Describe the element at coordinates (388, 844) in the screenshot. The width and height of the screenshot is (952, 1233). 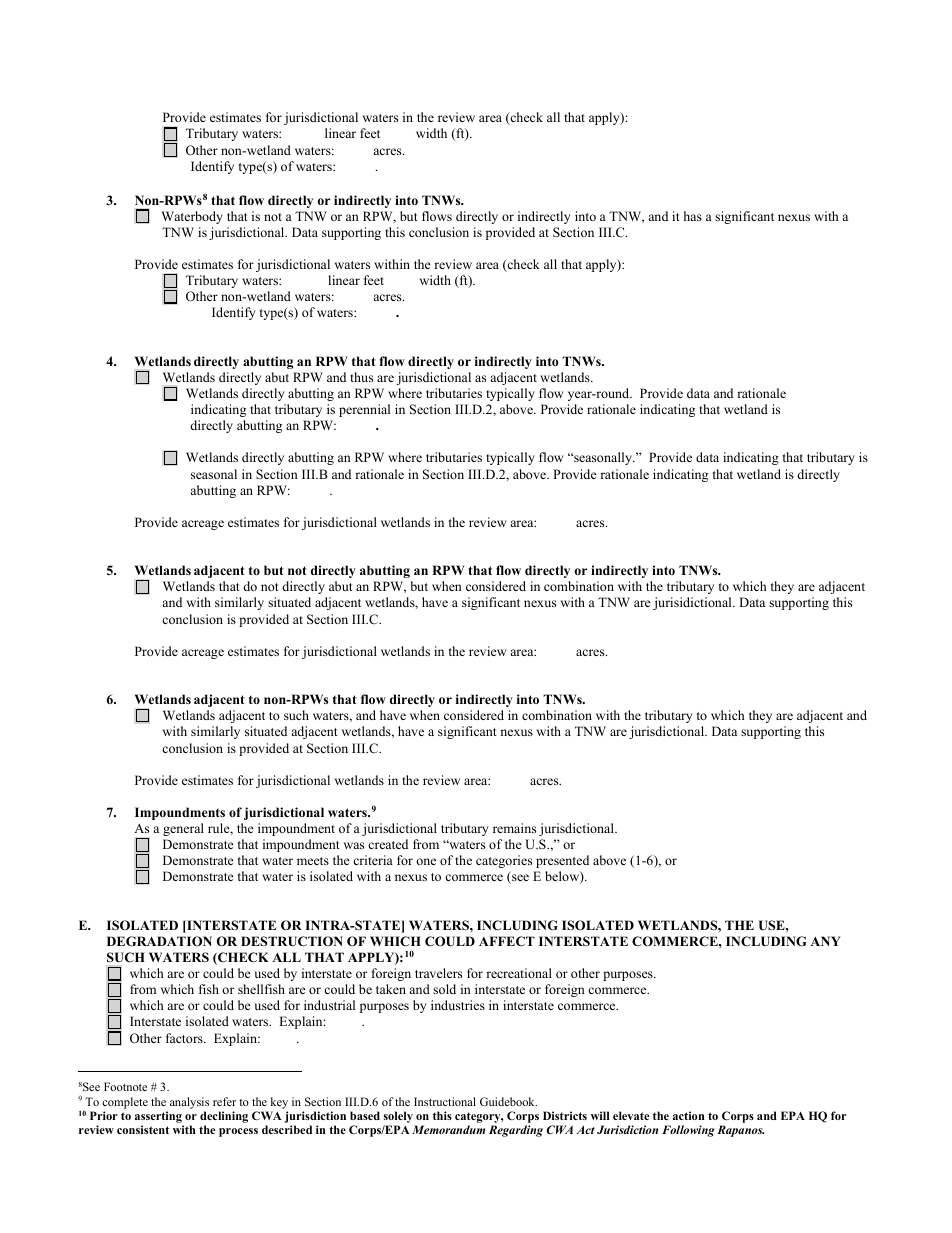
I see `created` at that location.
